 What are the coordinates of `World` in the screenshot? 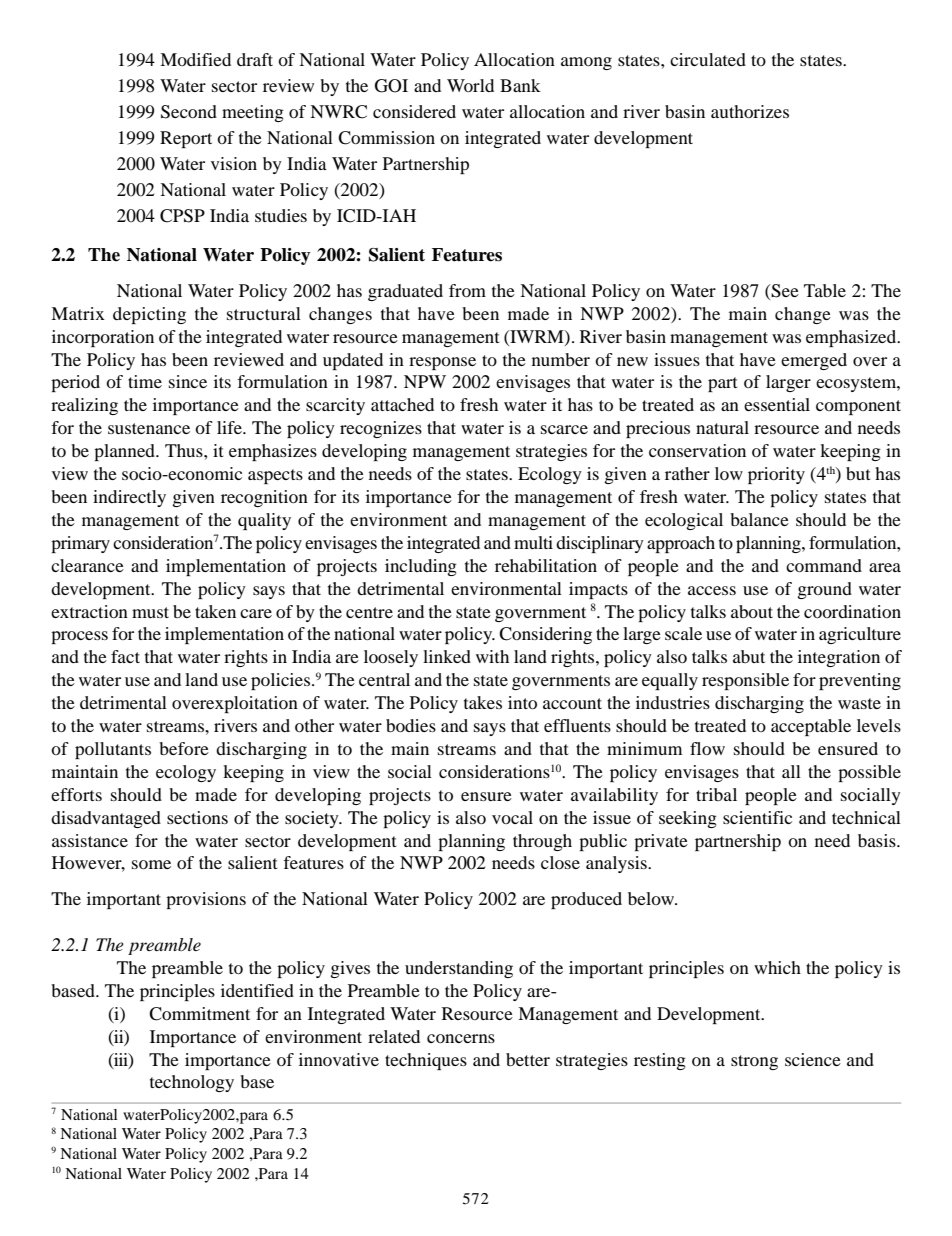 It's located at (470, 85).
